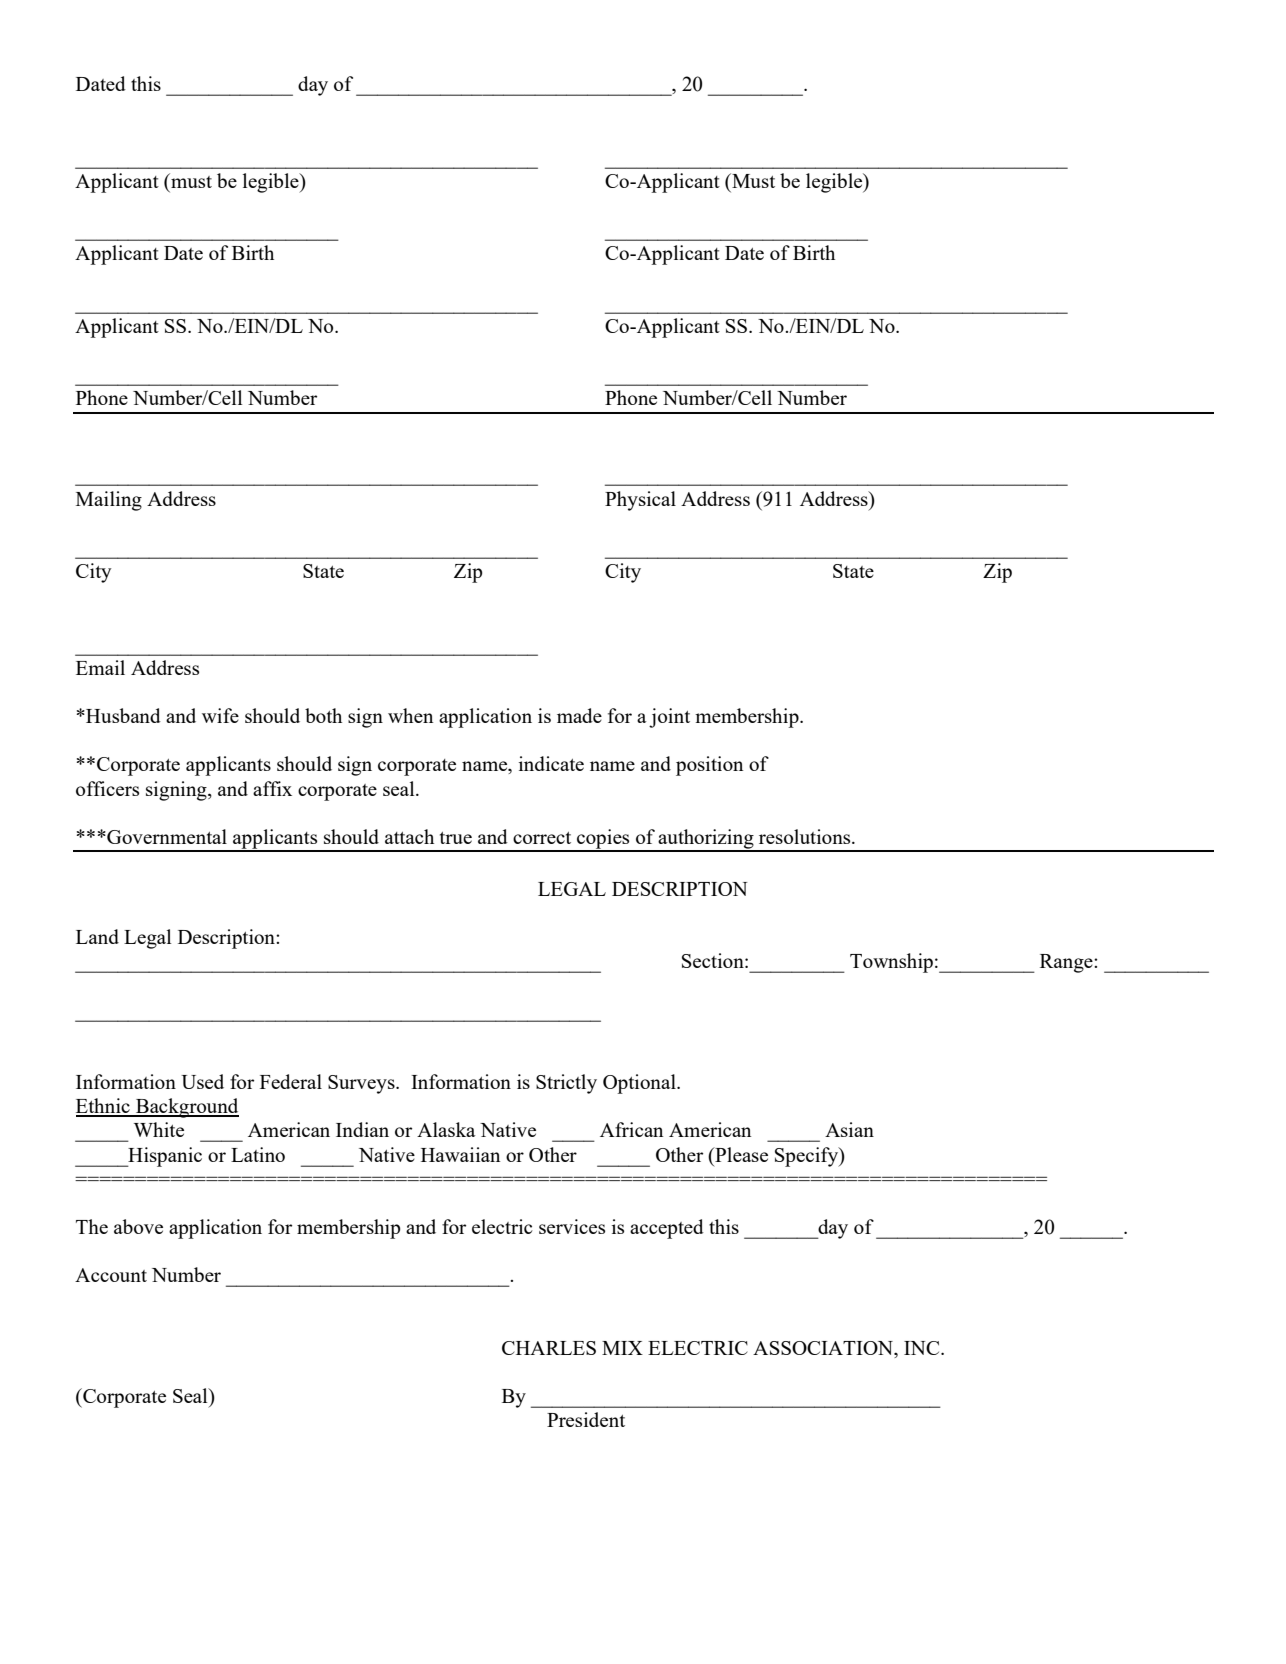 Image resolution: width=1286 pixels, height=1664 pixels. I want to click on Asian, so click(849, 1129).
